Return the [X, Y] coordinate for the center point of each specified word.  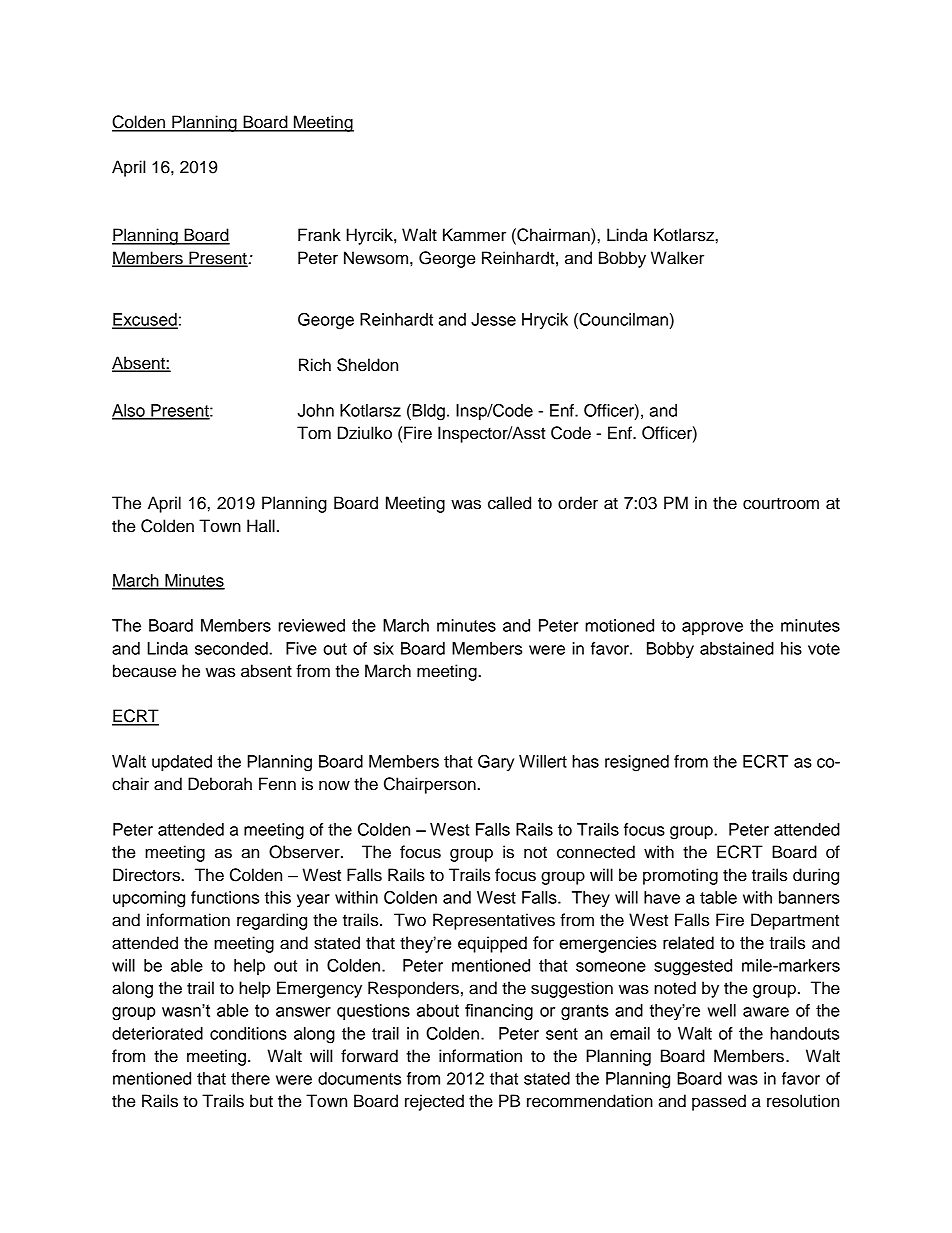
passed [719, 1102]
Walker [677, 258]
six [384, 648]
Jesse [493, 319]
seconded [232, 648]
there [250, 1078]
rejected [434, 1102]
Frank [319, 235]
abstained [737, 648]
